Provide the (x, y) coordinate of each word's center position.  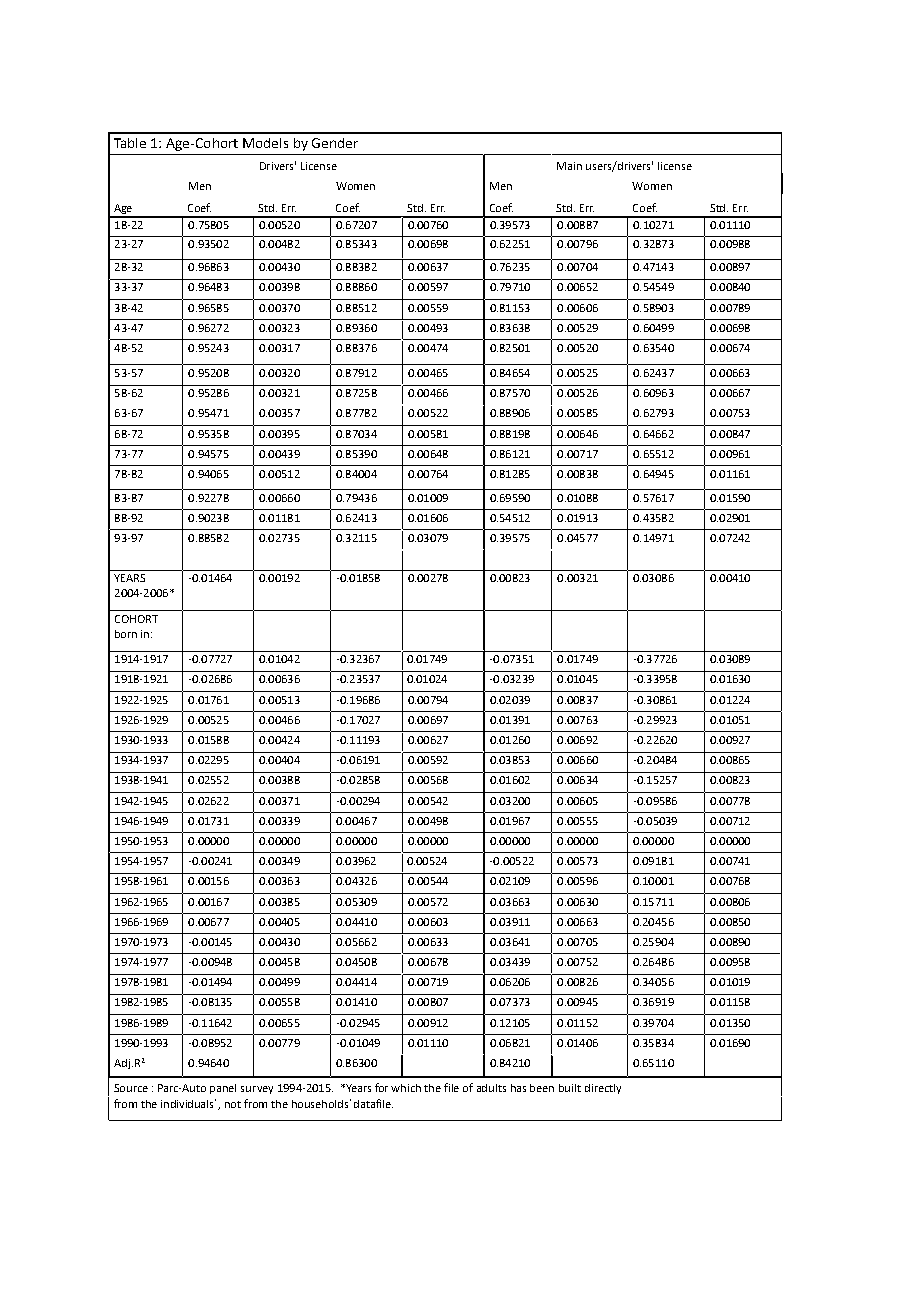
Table (130, 143)
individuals (188, 1103)
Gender (335, 143)
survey (257, 1090)
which (406, 1088)
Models (265, 143)
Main (569, 166)
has (518, 1088)
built (570, 1088)
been (542, 1088)
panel (223, 1089)
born (126, 634)
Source (131, 1088)
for (381, 1087)
